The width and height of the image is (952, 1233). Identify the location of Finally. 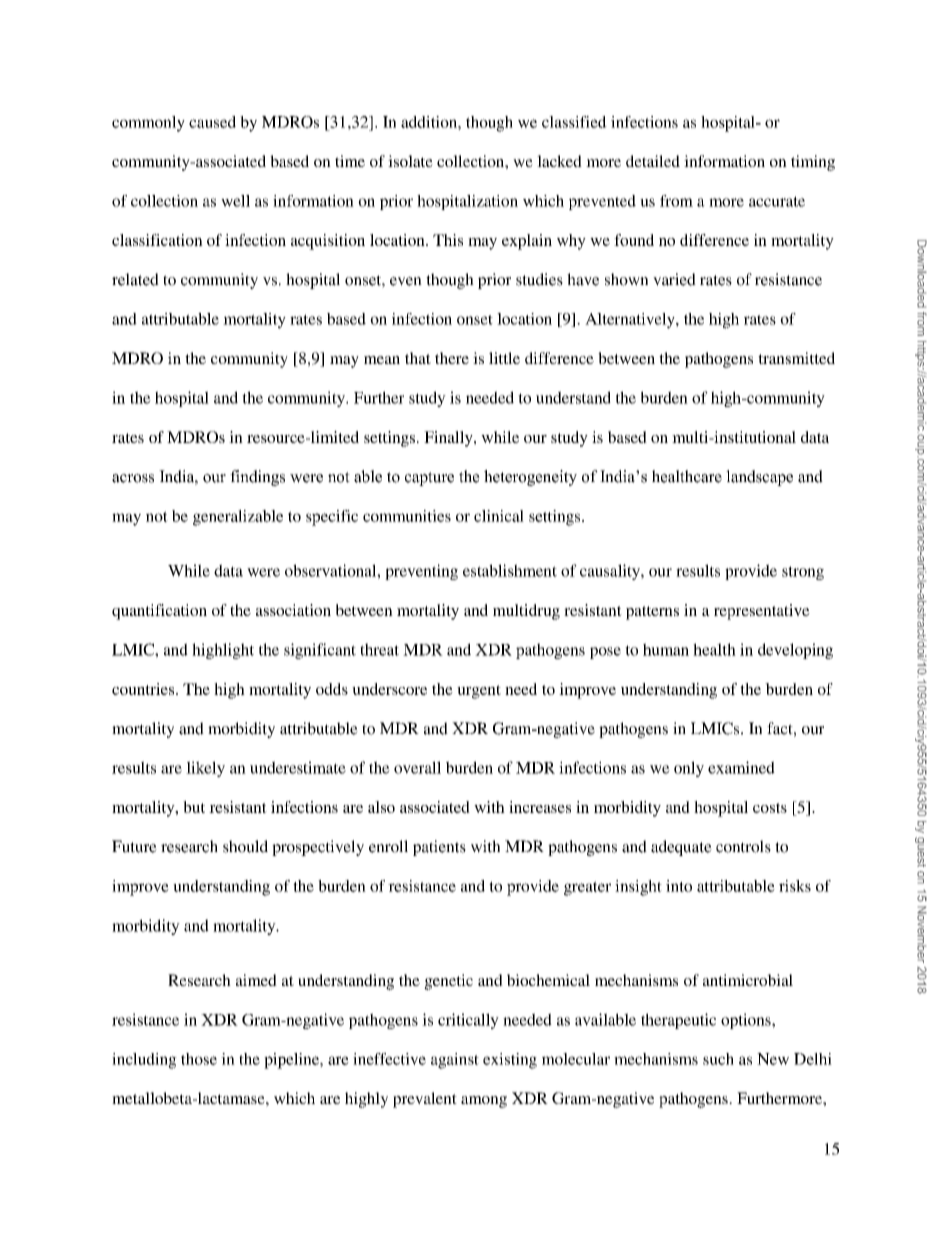
(449, 439).
